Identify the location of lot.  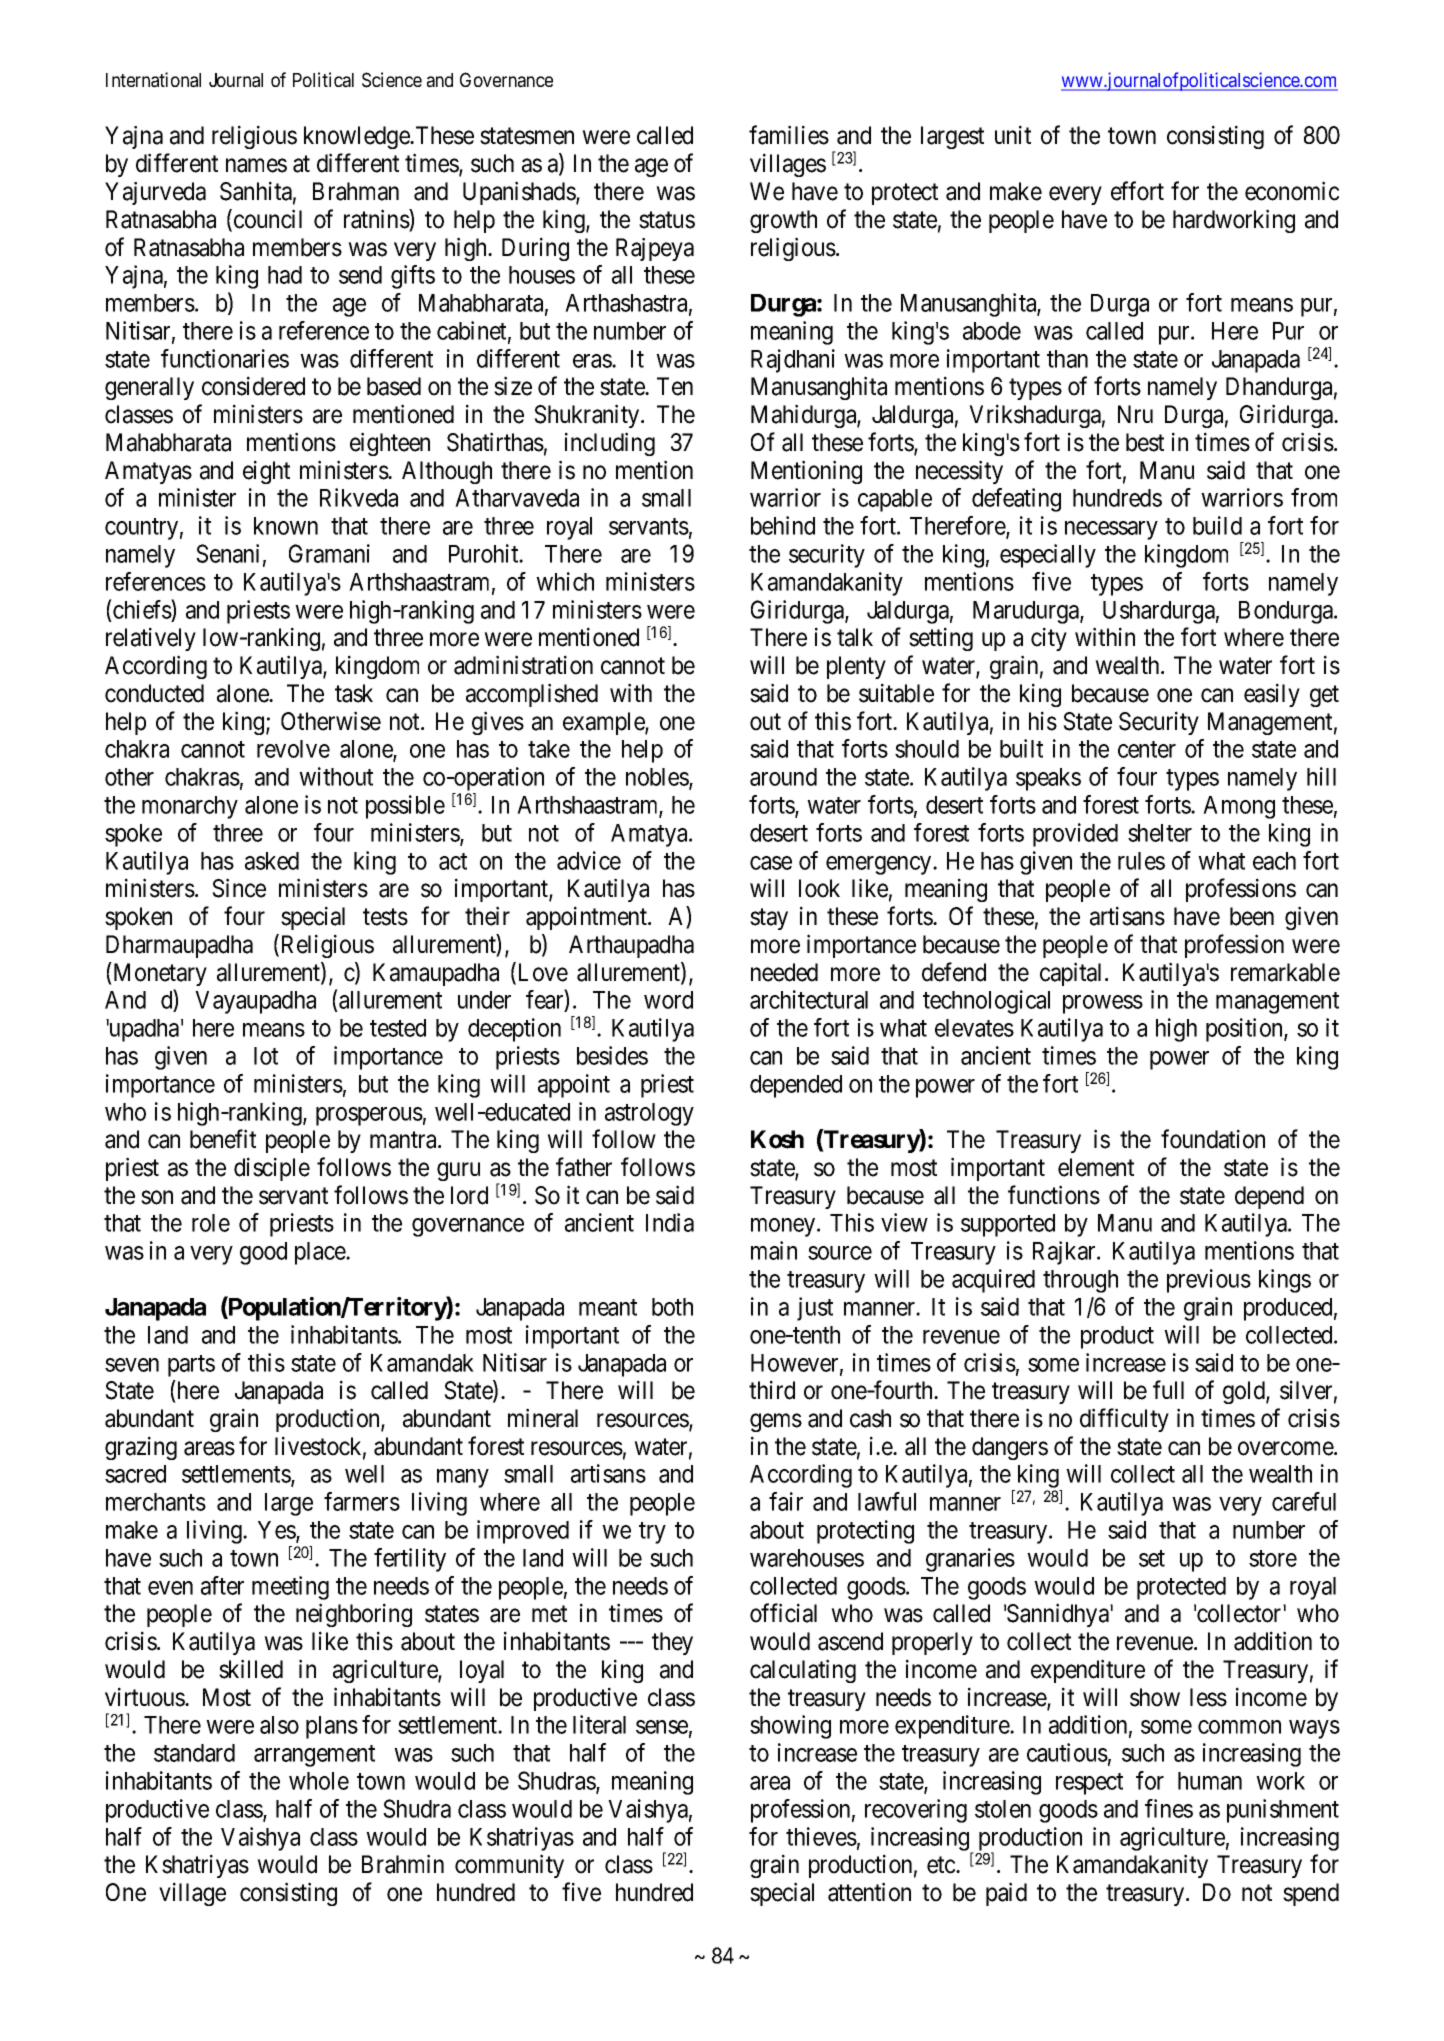
(266, 1056).
